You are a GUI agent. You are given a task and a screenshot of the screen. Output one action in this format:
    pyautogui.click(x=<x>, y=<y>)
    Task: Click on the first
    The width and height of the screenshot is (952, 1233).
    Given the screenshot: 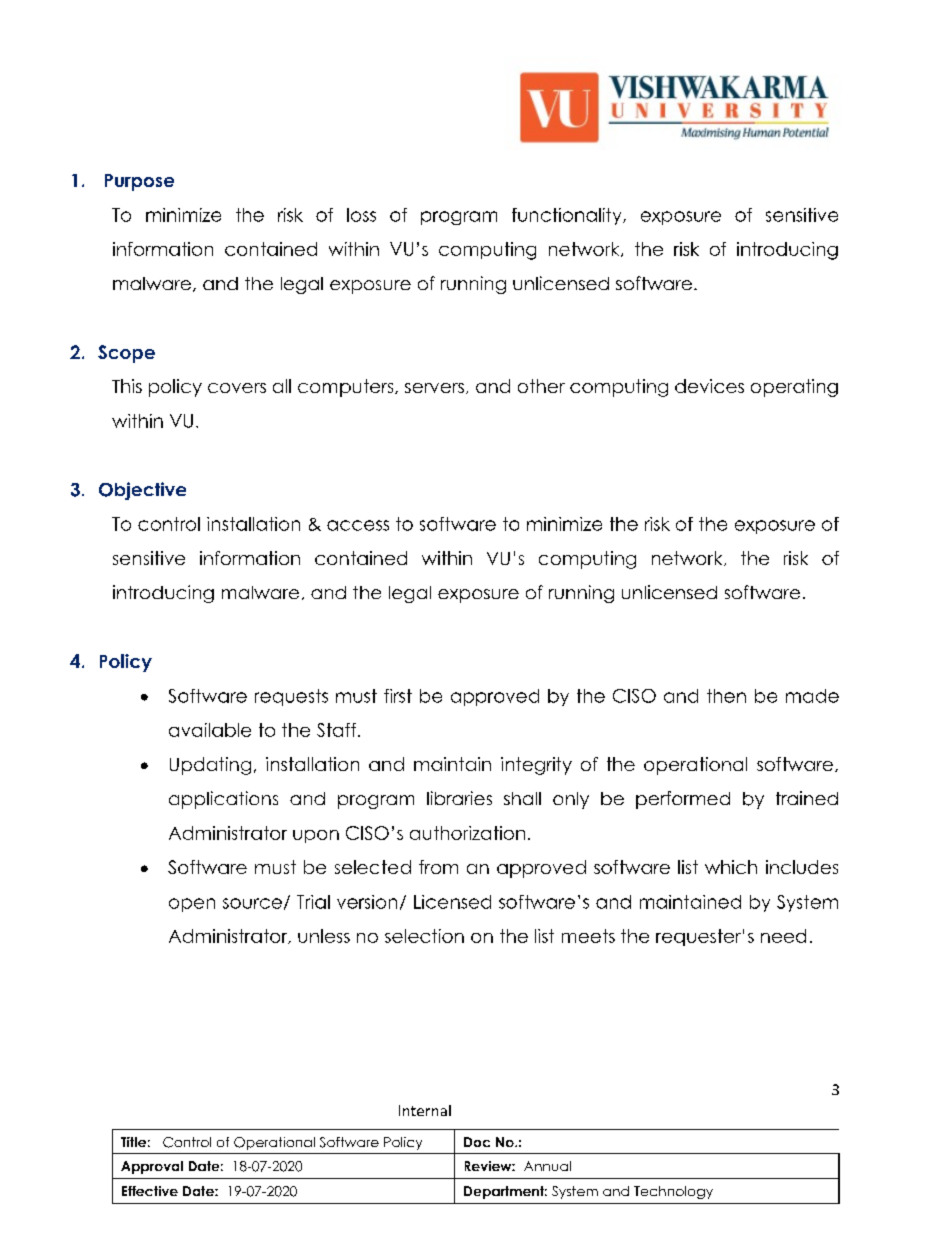 What is the action you would take?
    pyautogui.click(x=398, y=696)
